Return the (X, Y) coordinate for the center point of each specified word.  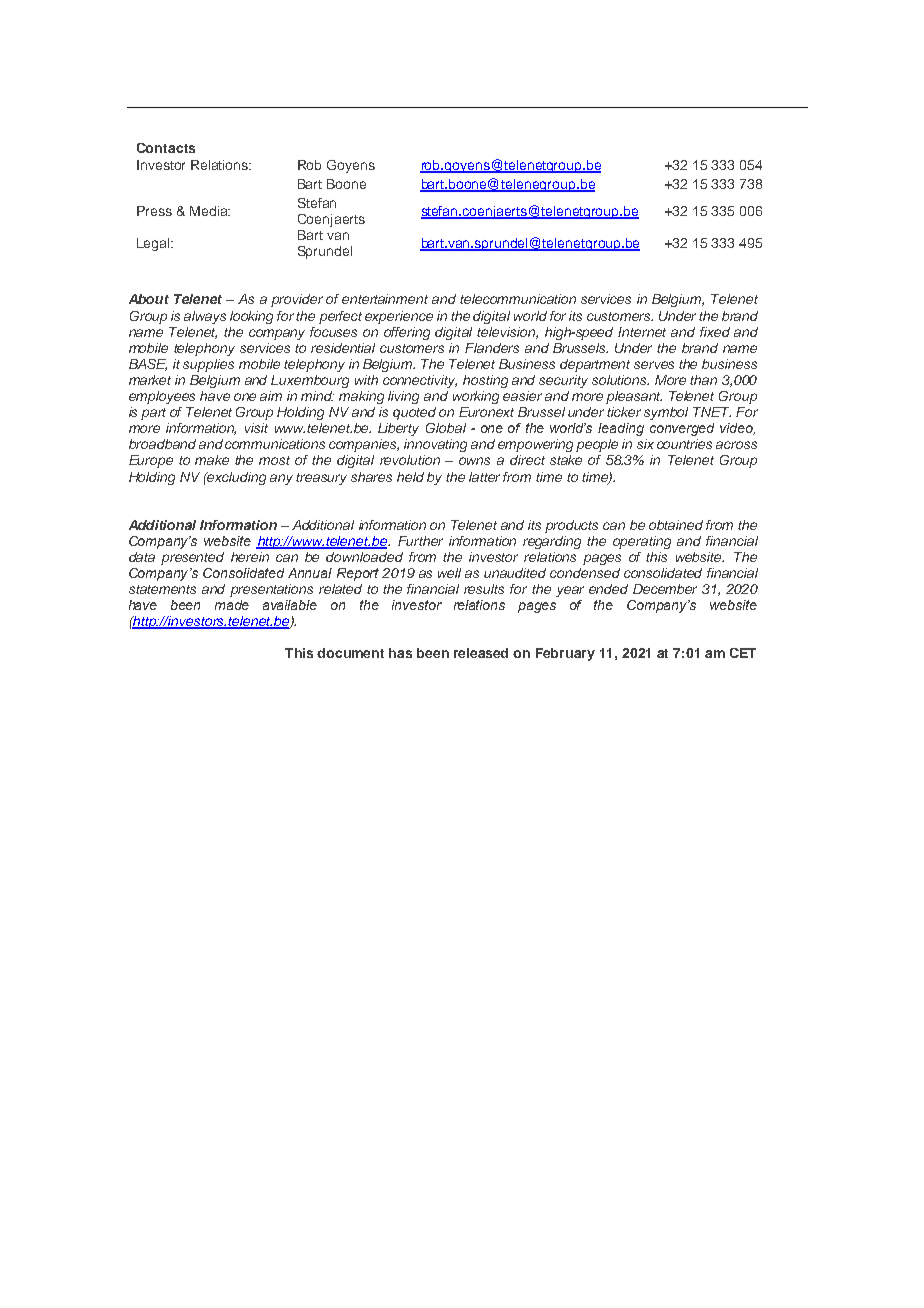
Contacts (166, 148)
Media (210, 211)
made (232, 605)
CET (743, 653)
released (481, 653)
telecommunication (518, 299)
